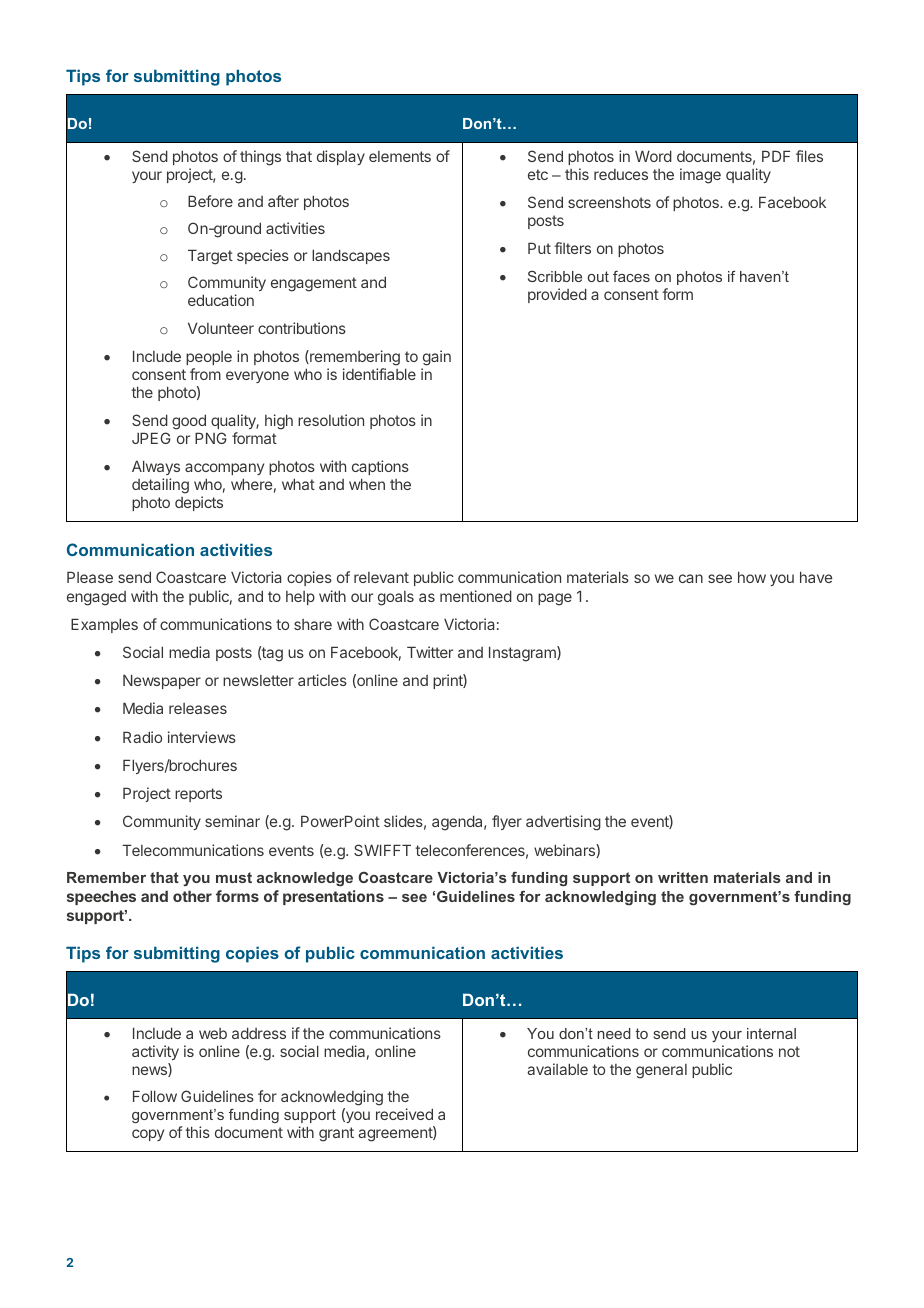 The height and width of the screenshot is (1308, 924). I want to click on faces, so click(631, 276).
